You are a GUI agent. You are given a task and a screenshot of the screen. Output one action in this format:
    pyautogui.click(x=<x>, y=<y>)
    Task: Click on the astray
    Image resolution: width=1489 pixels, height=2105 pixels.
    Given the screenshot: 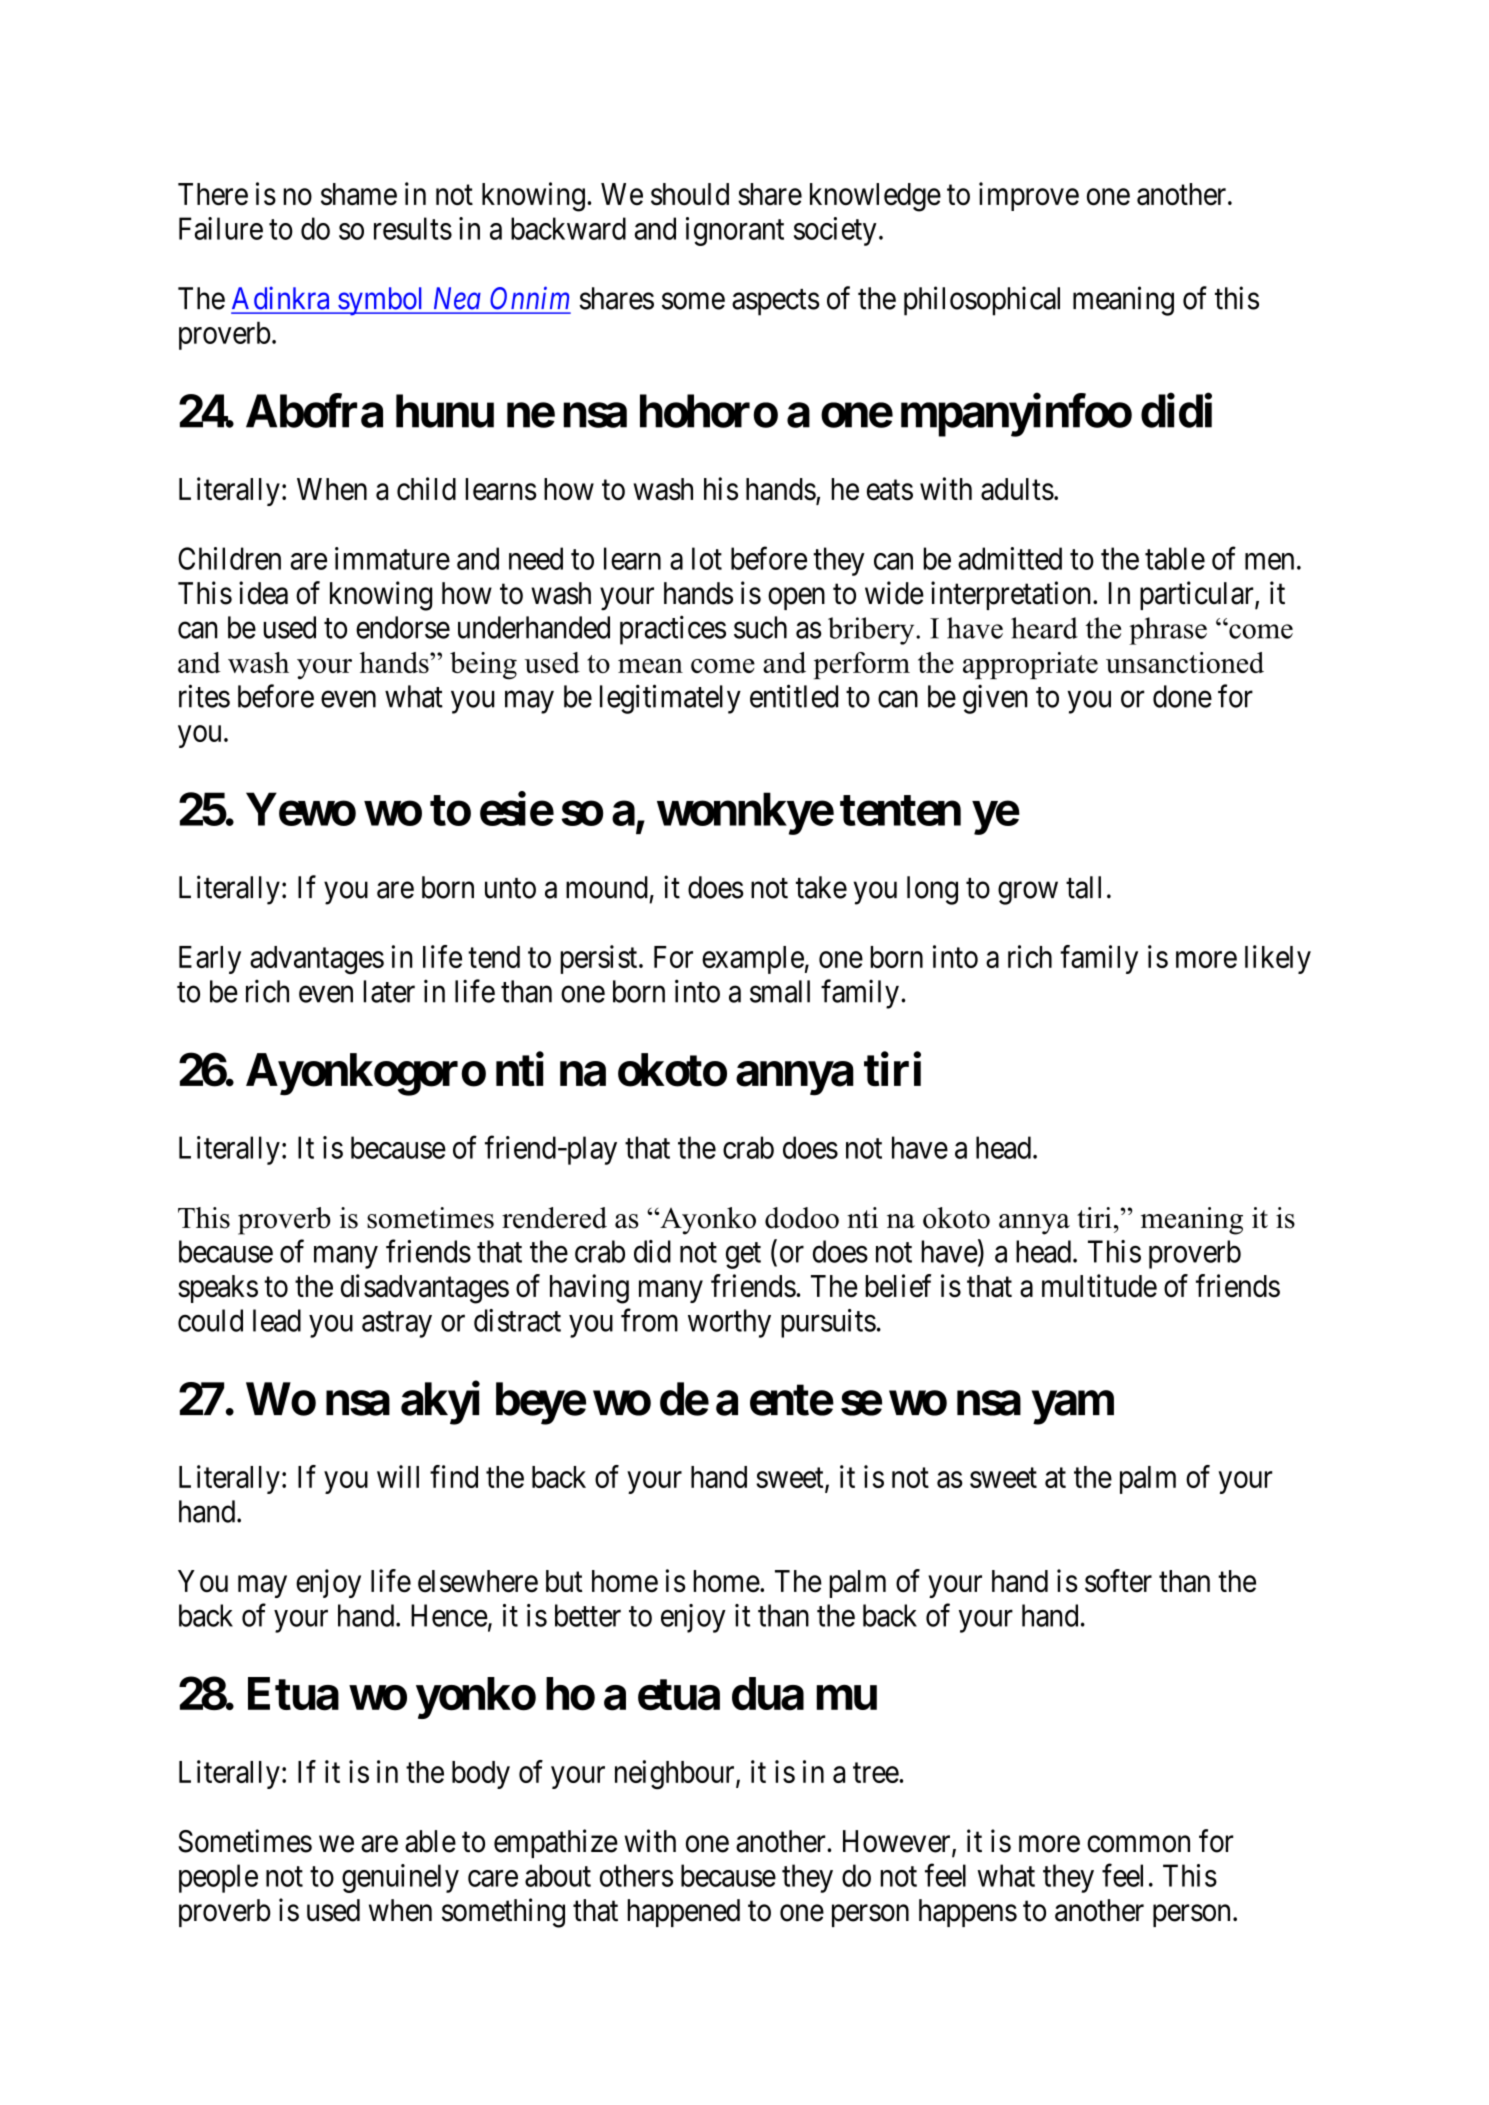 What is the action you would take?
    pyautogui.click(x=397, y=1325)
